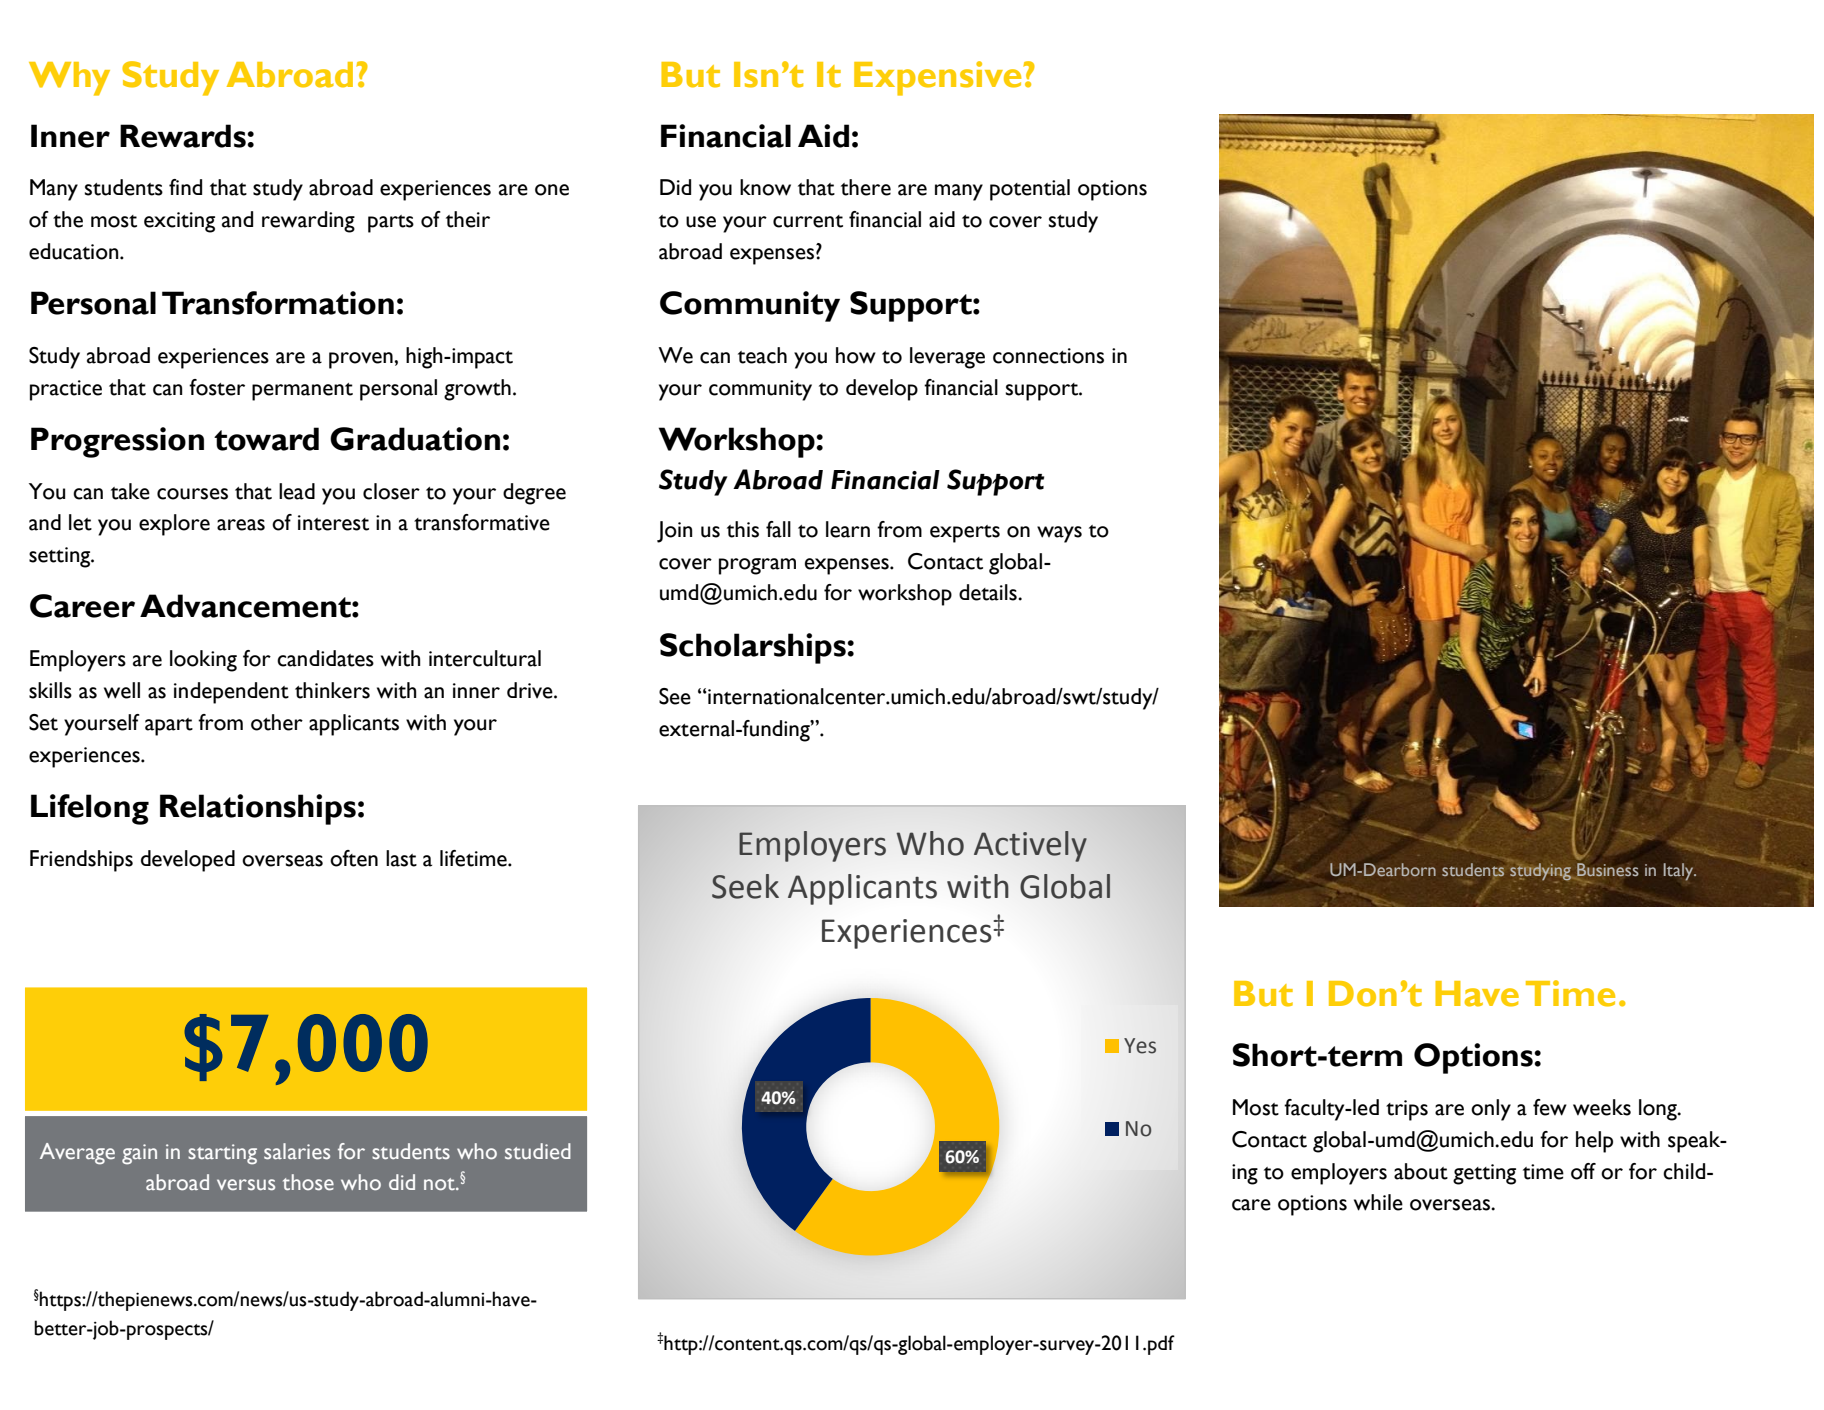  I want to click on Relationships, so click(258, 809).
